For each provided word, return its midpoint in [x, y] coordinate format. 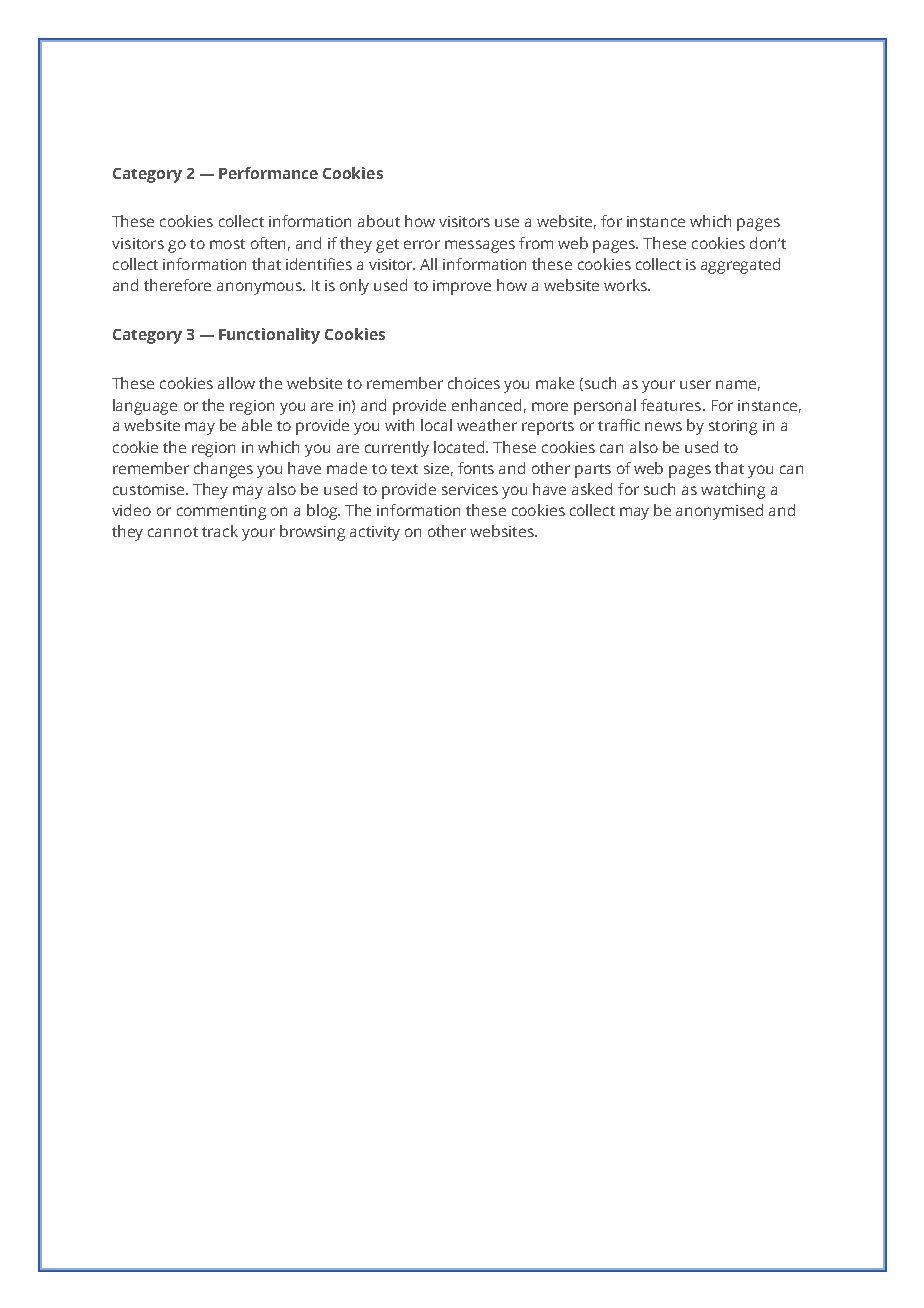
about [379, 221]
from [536, 243]
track [220, 531]
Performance [268, 173]
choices [474, 383]
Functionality [269, 336]
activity [375, 533]
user [695, 384]
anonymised [719, 512]
